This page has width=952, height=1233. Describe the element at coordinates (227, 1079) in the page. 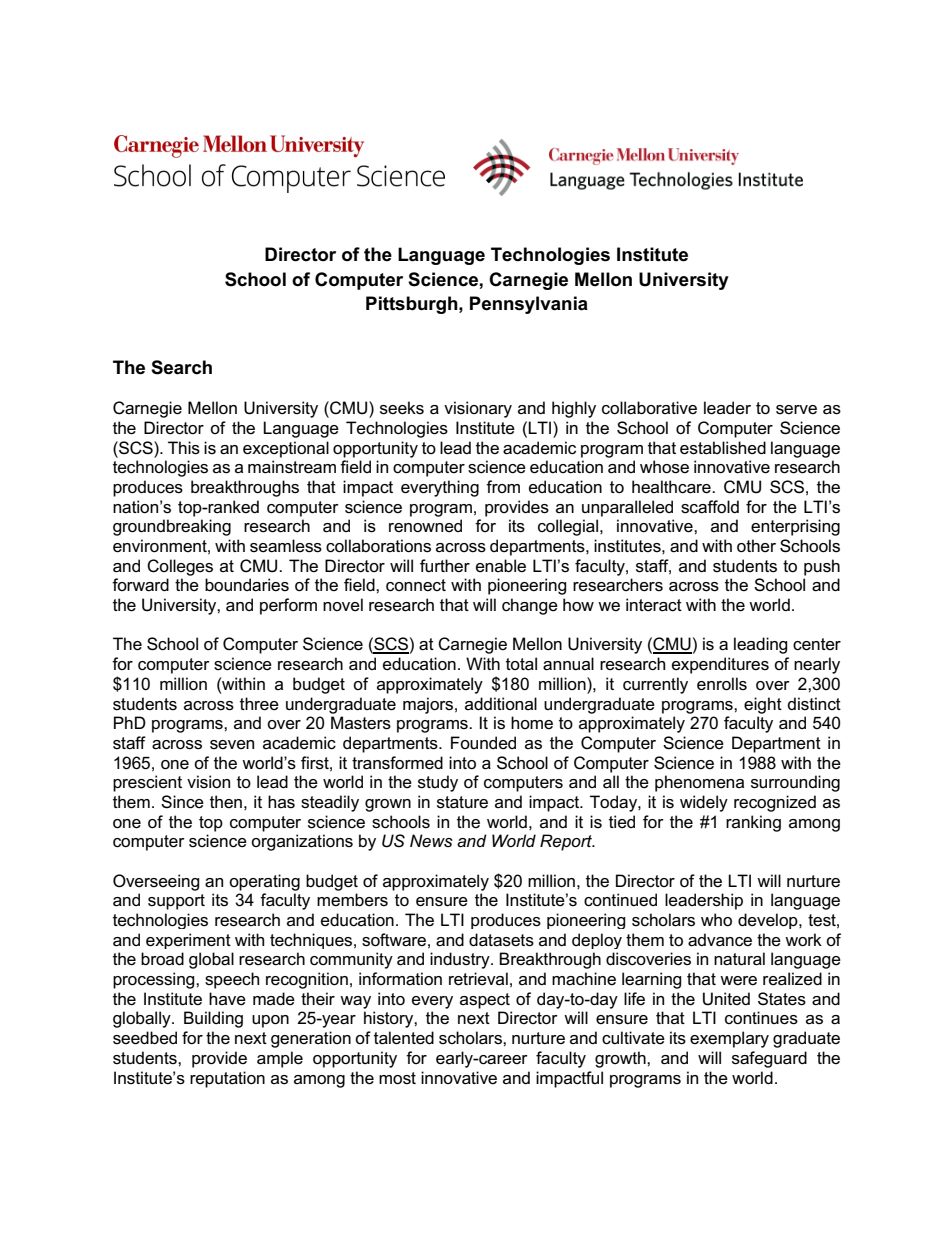

I see `reputation` at that location.
